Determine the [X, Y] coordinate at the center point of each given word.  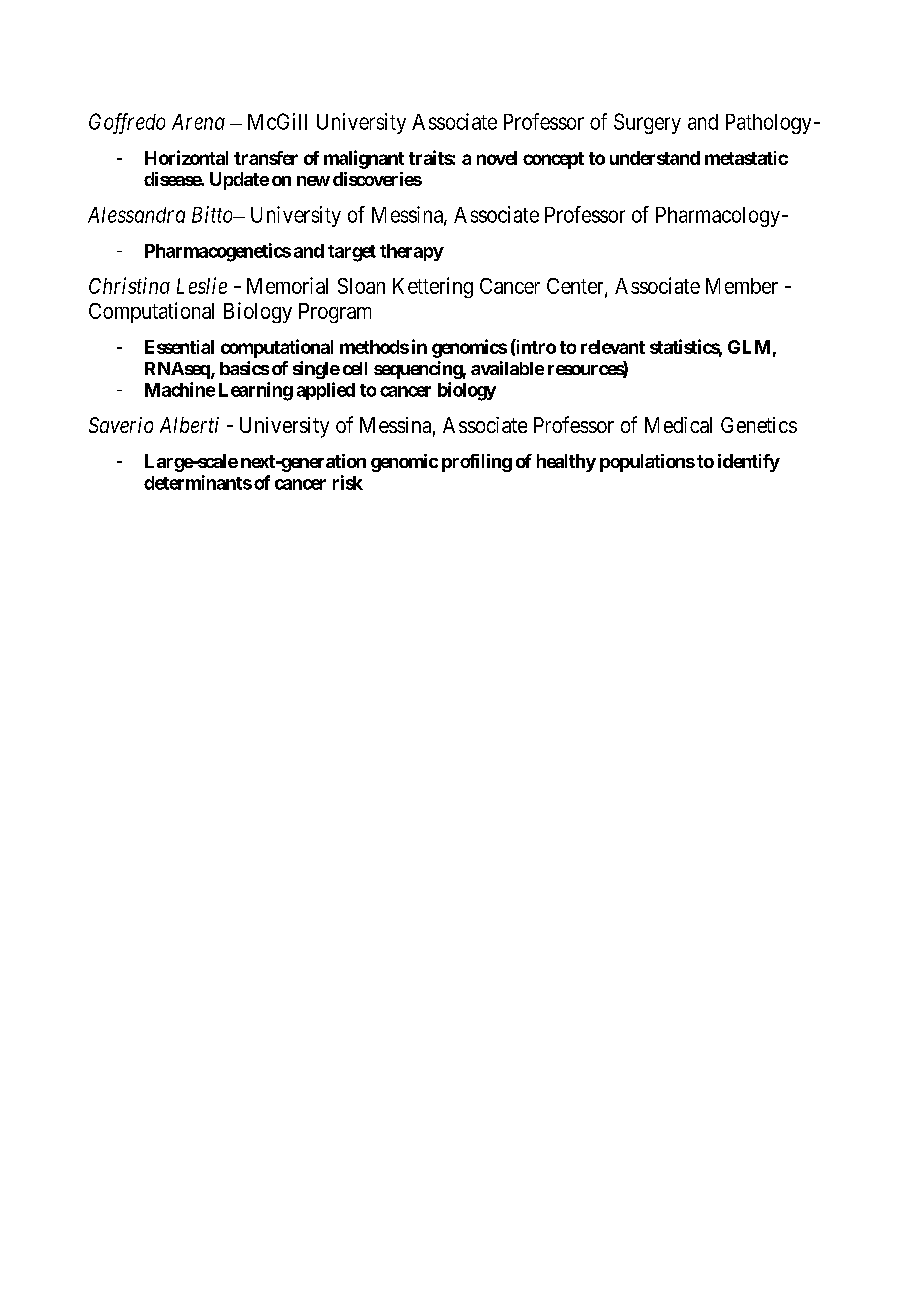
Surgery [647, 123]
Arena [198, 122]
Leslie [202, 285]
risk [348, 482]
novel [497, 158]
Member [742, 286]
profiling [477, 463]
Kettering [433, 287]
